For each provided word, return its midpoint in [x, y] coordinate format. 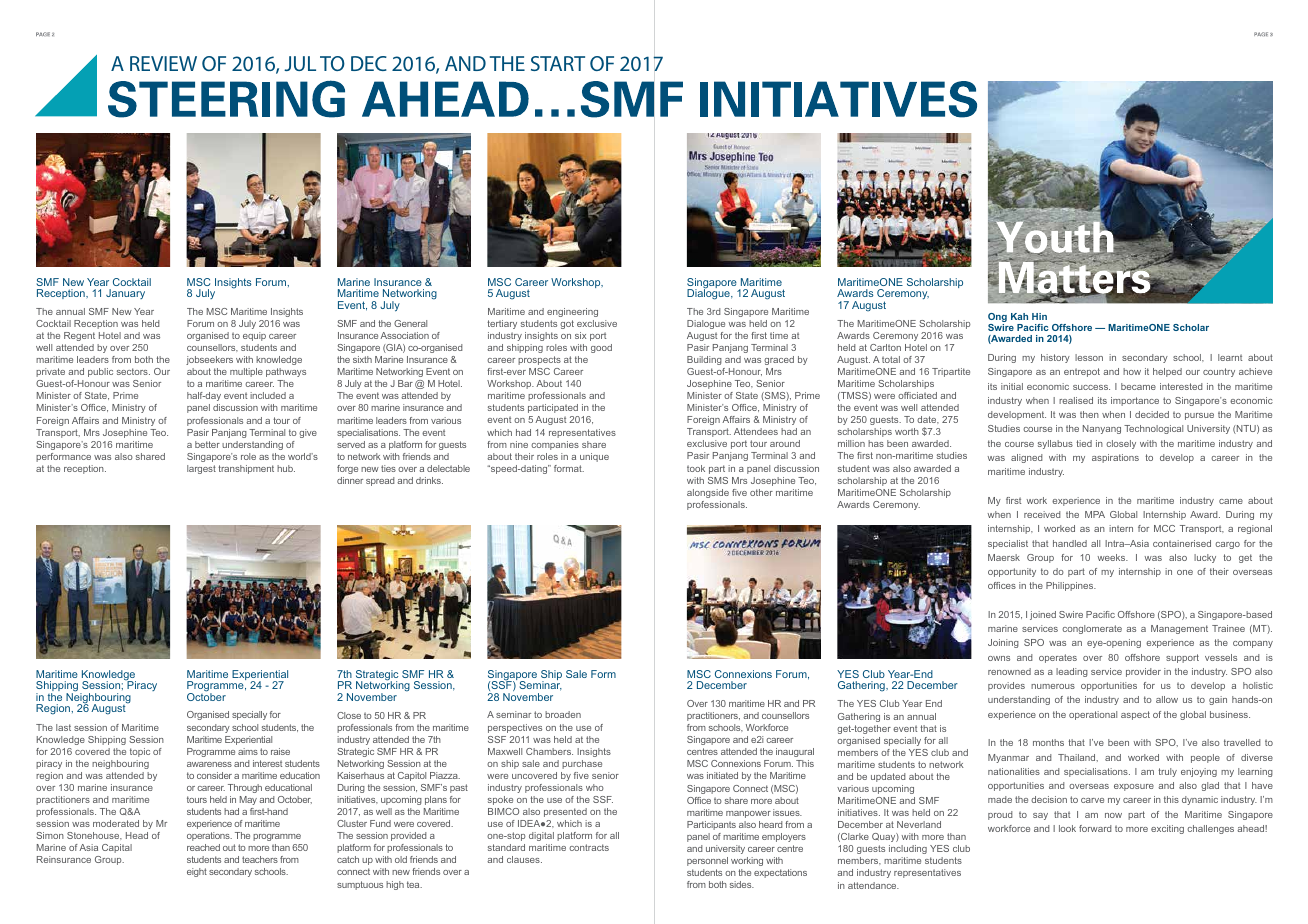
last [63, 727]
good [601, 348]
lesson [1089, 357]
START [558, 63]
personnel [707, 861]
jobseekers [209, 360]
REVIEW [163, 63]
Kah [1019, 316]
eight [197, 872]
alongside [708, 493]
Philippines [1071, 586]
